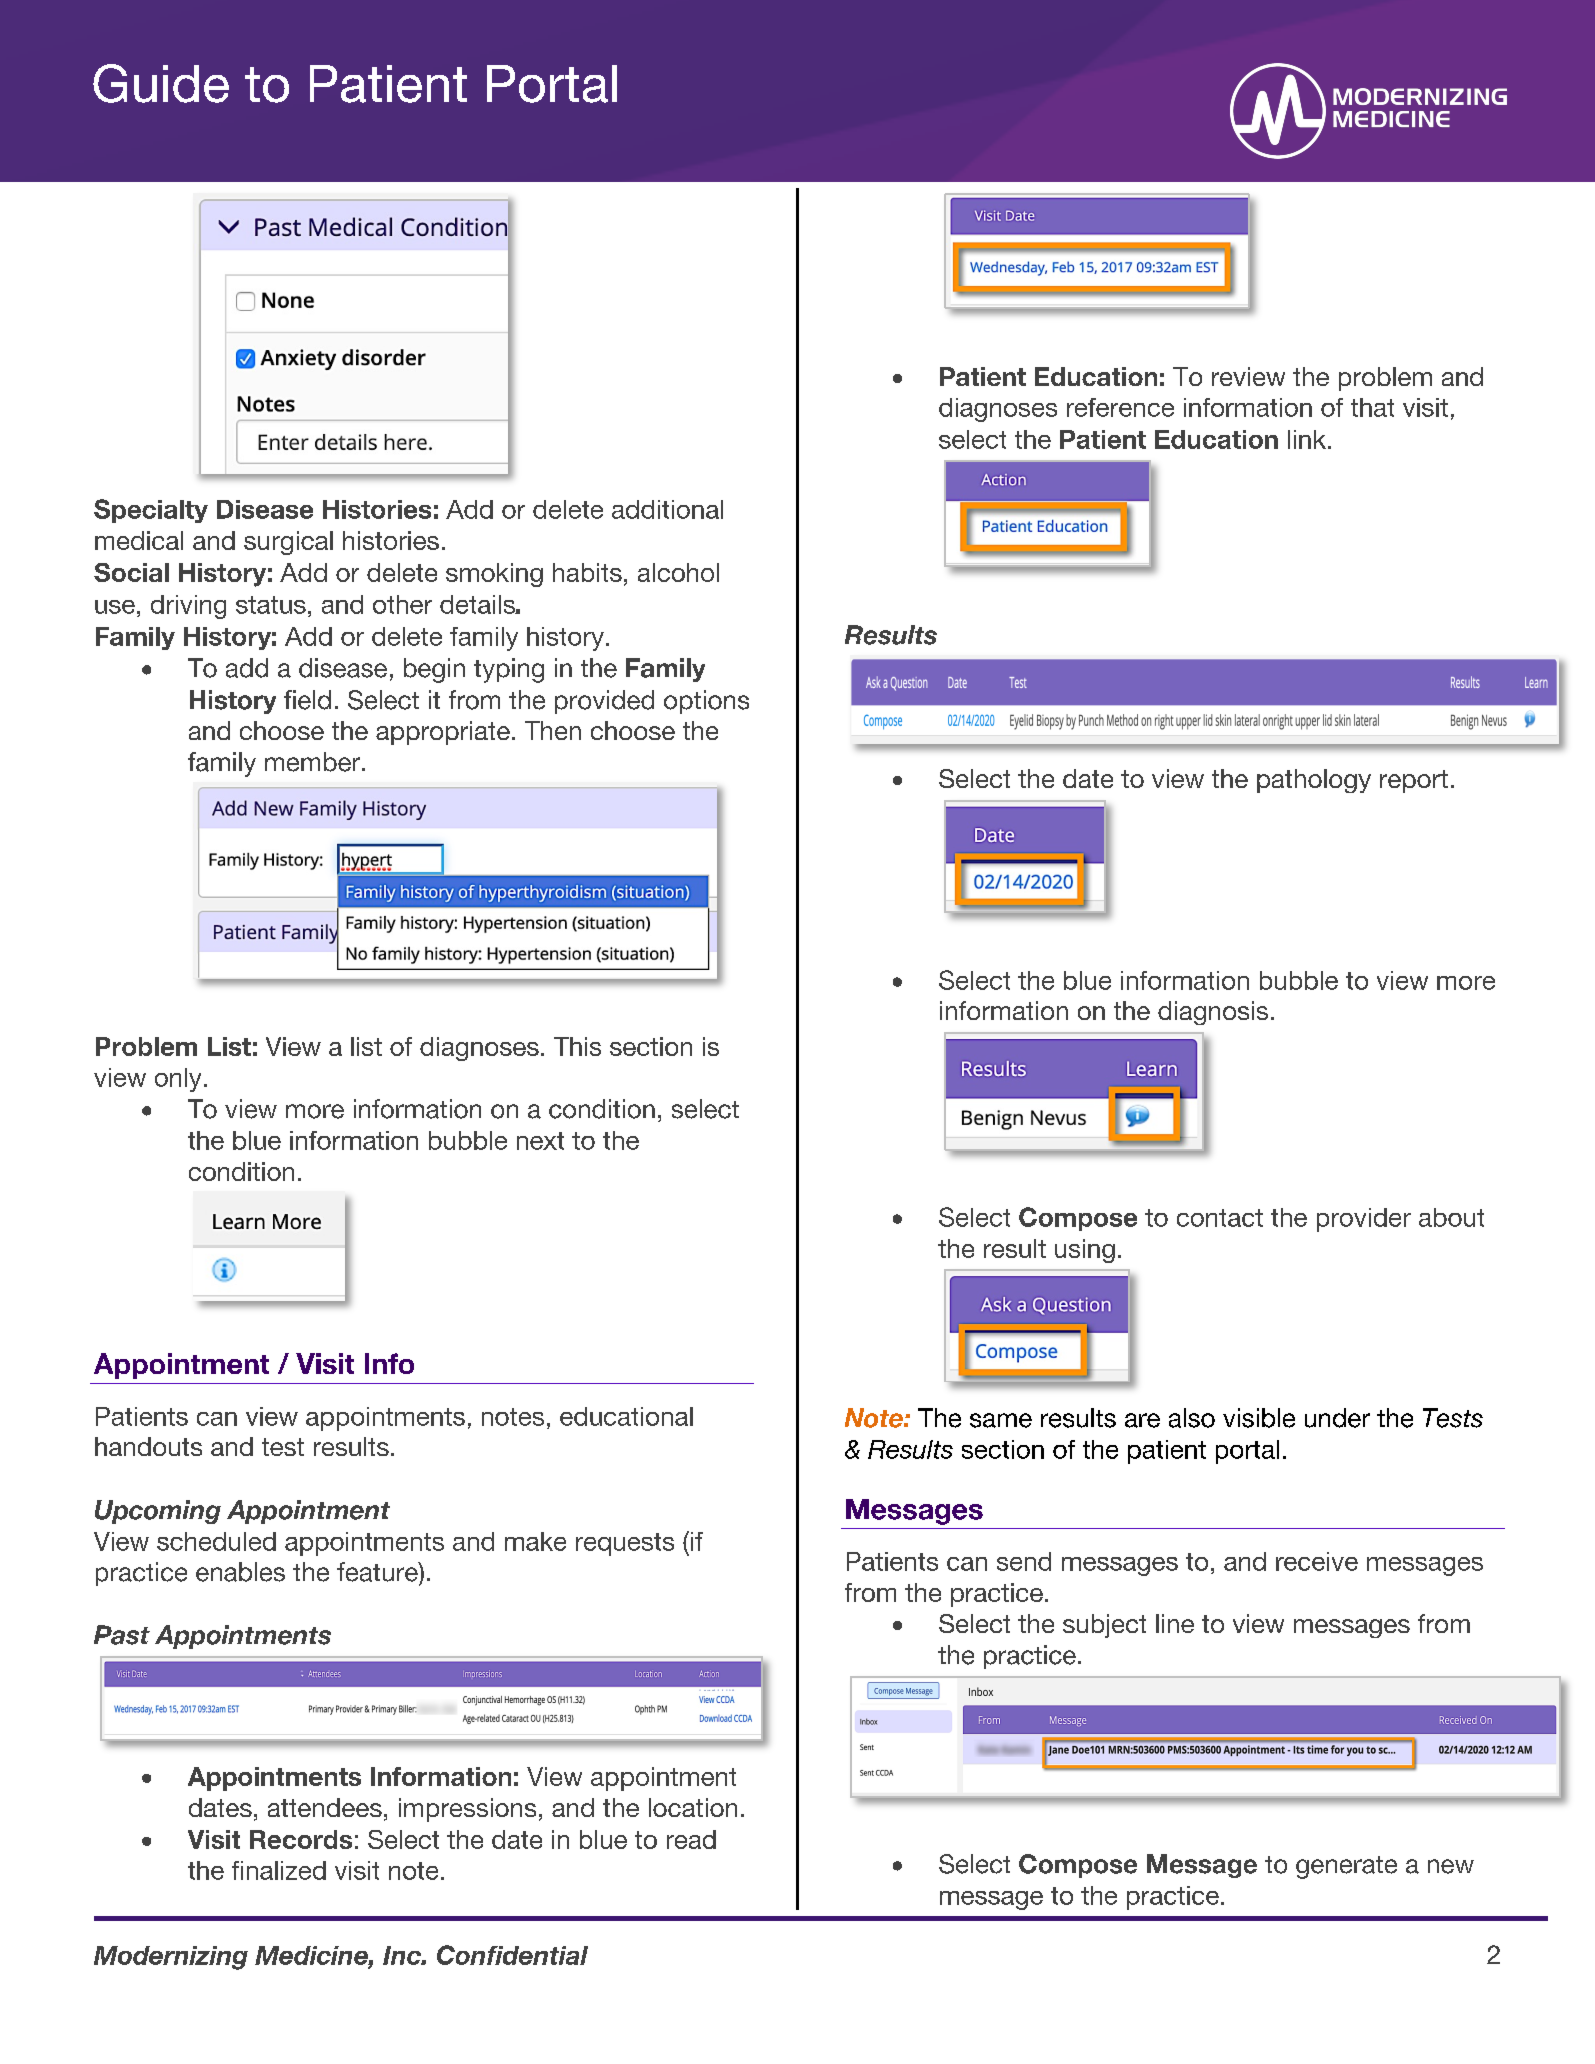  Describe the element at coordinates (691, 1839) in the page. I see `read` at that location.
